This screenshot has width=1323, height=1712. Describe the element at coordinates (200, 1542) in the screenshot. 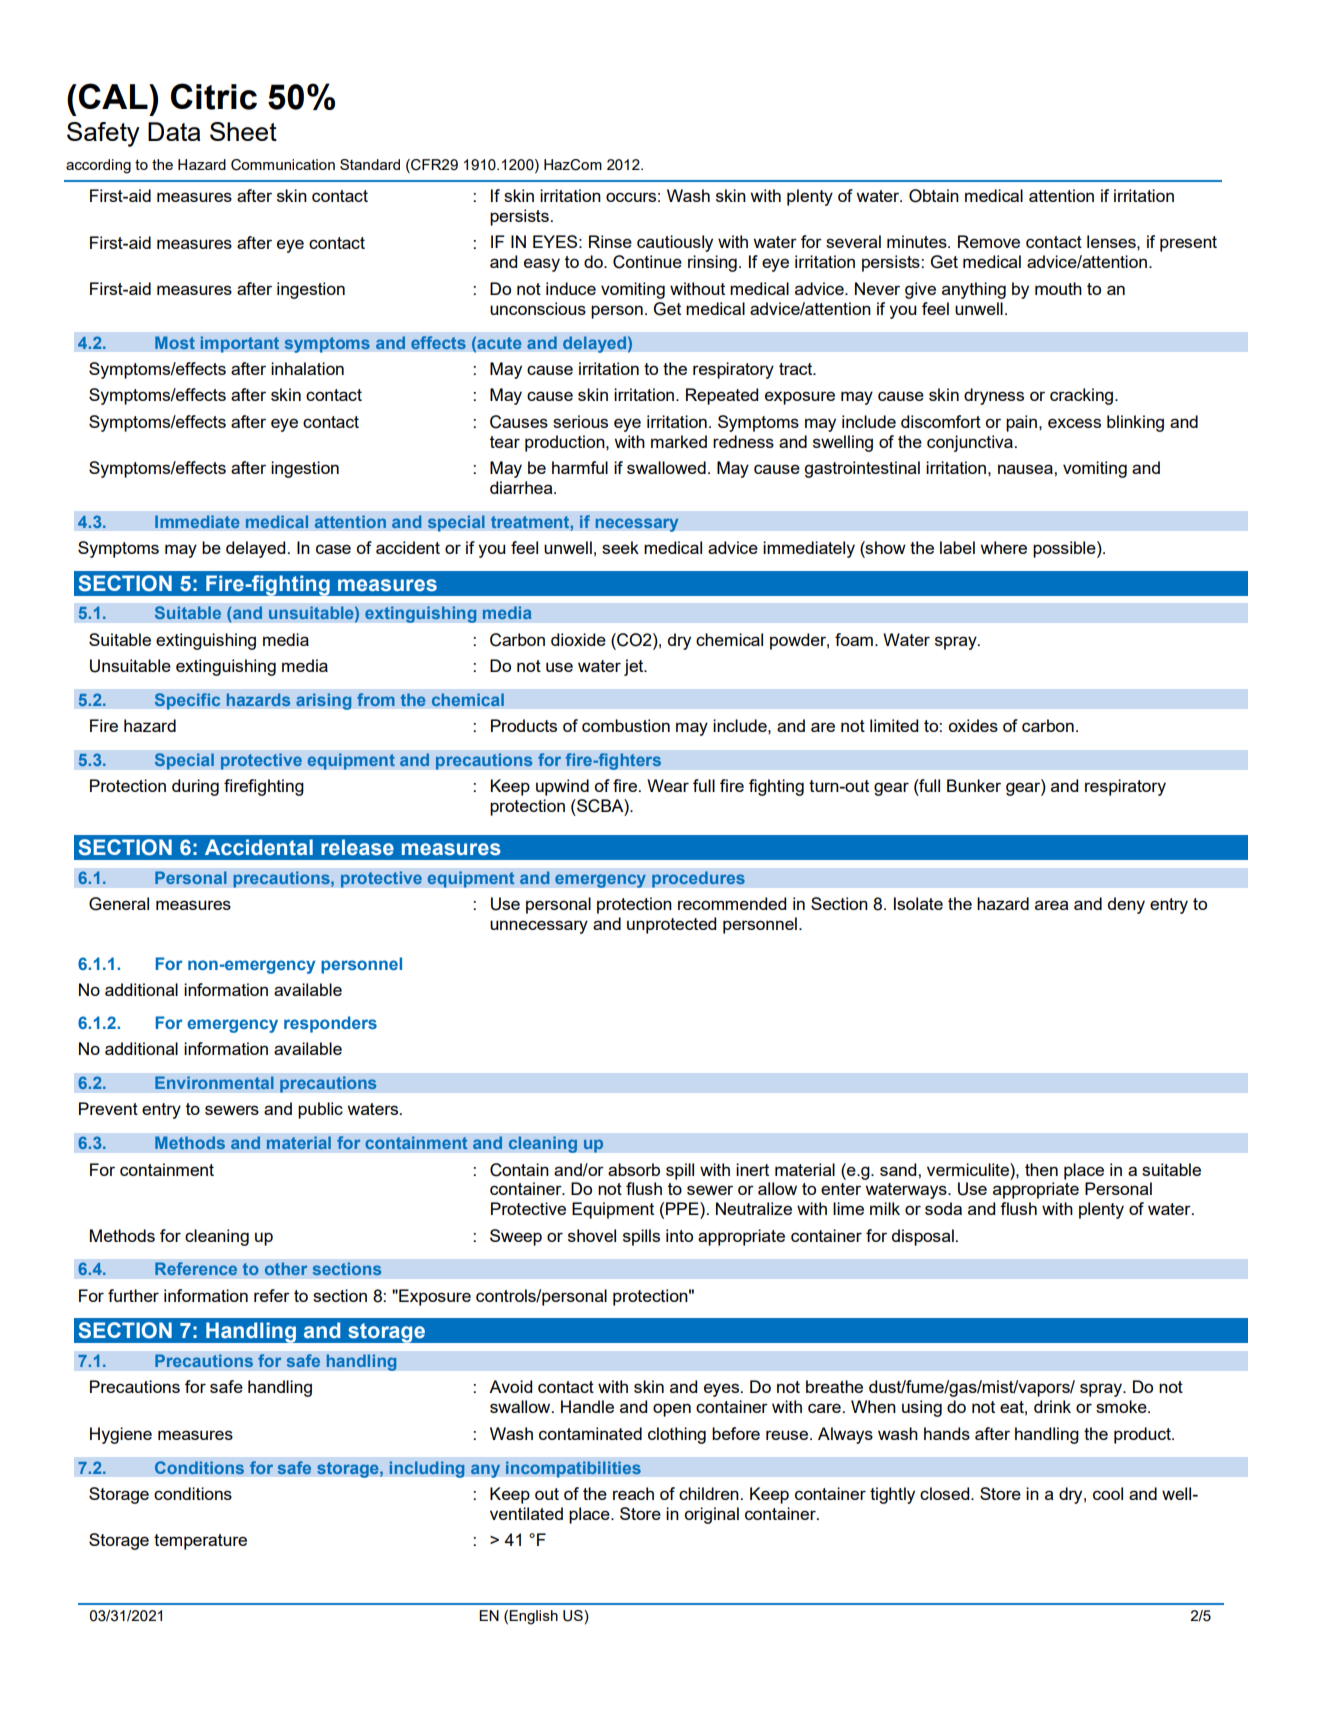

I see `temperature` at that location.
